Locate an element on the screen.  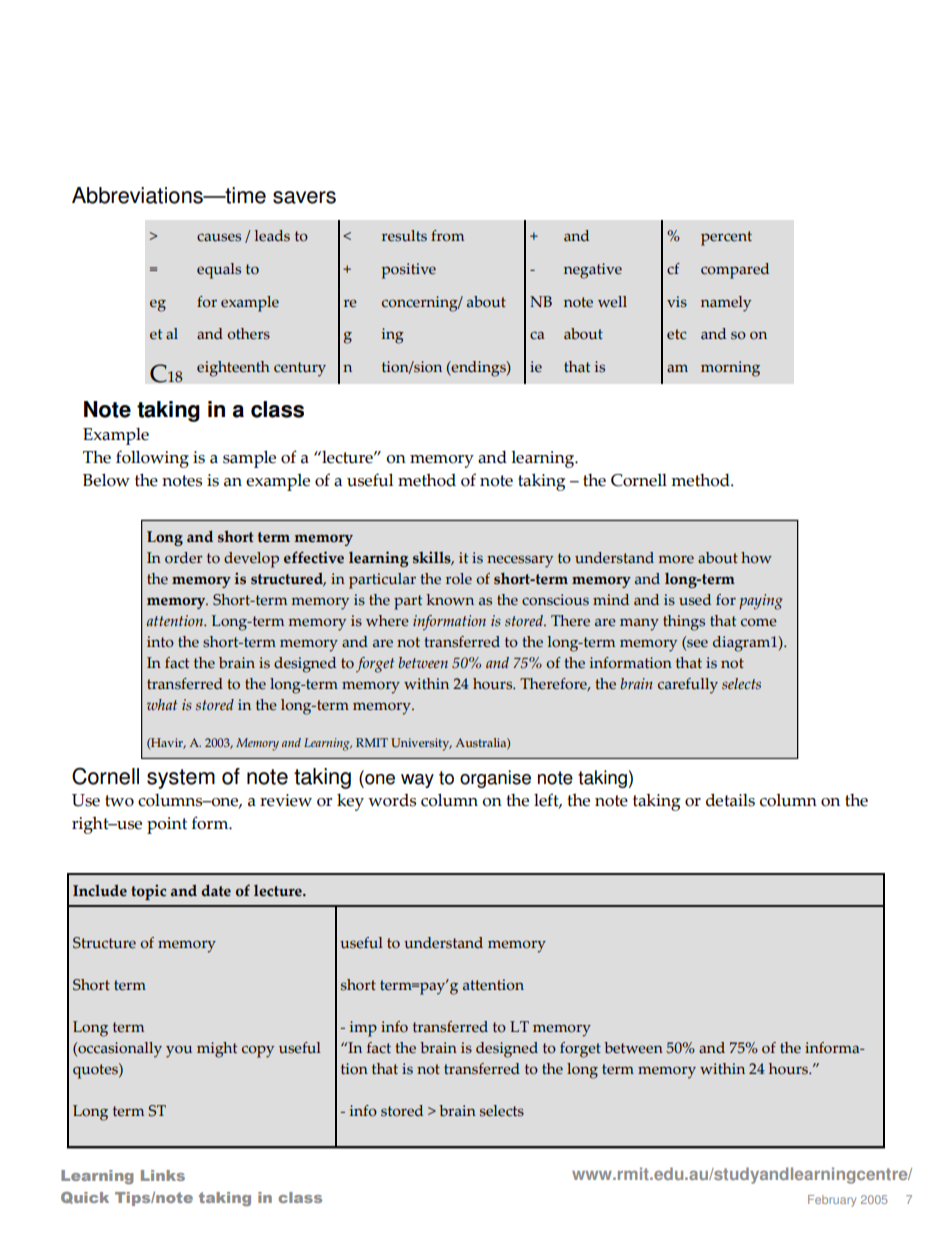
carefully is located at coordinates (688, 686).
